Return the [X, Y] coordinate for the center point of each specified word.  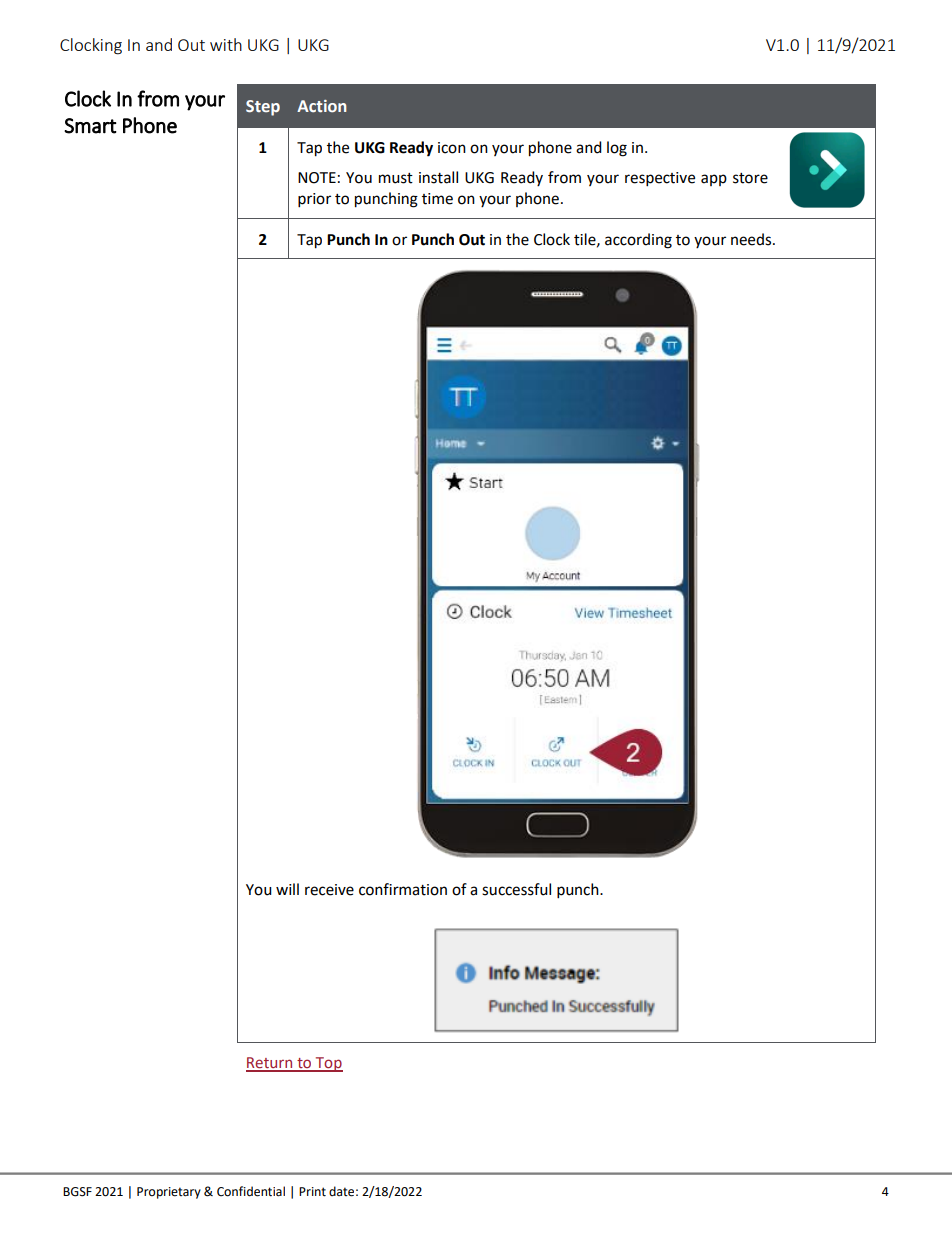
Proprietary [169, 1193]
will [287, 889]
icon [452, 148]
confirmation [403, 889]
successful [516, 889]
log [617, 149]
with [226, 44]
